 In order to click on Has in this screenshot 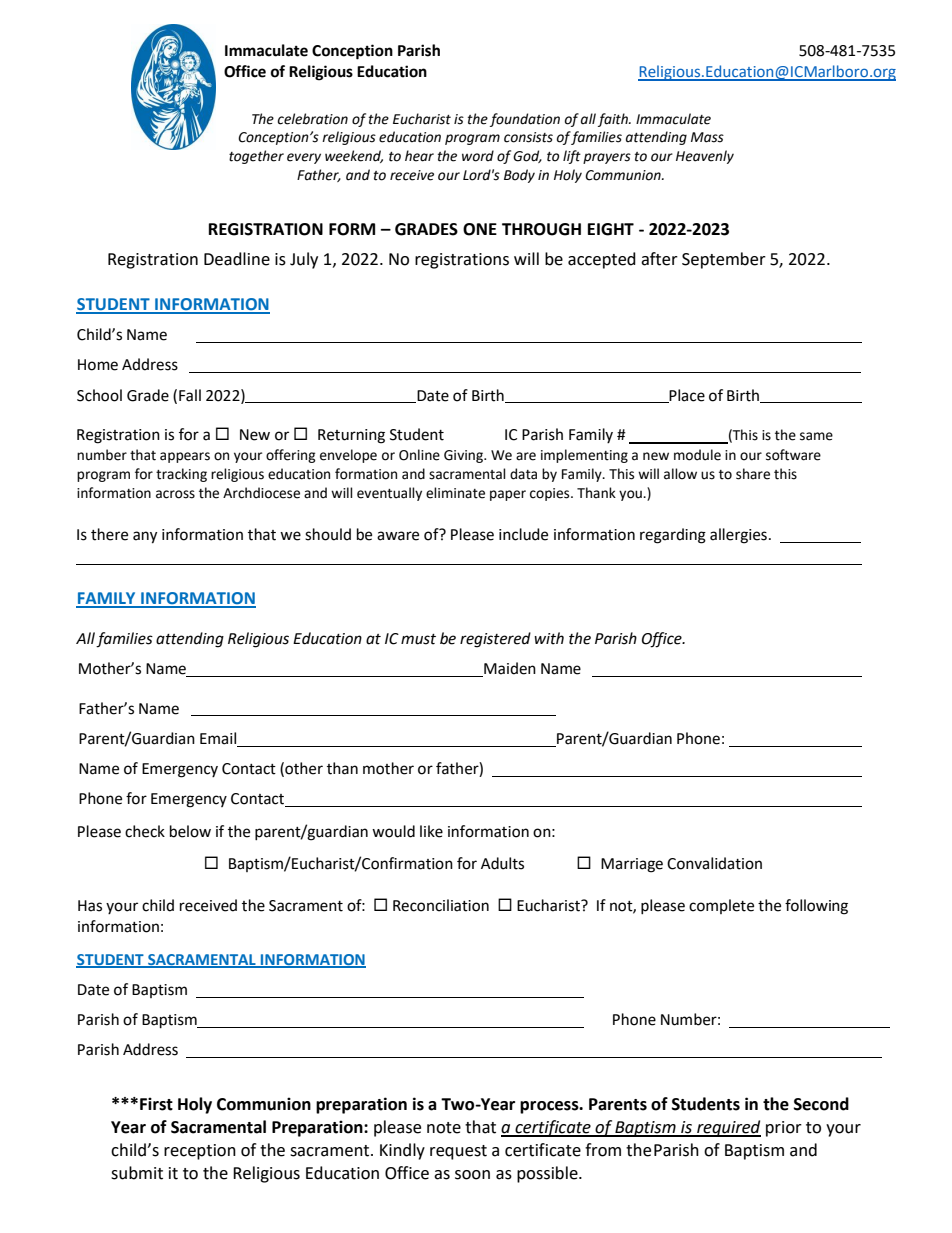, I will do `click(90, 906)`.
